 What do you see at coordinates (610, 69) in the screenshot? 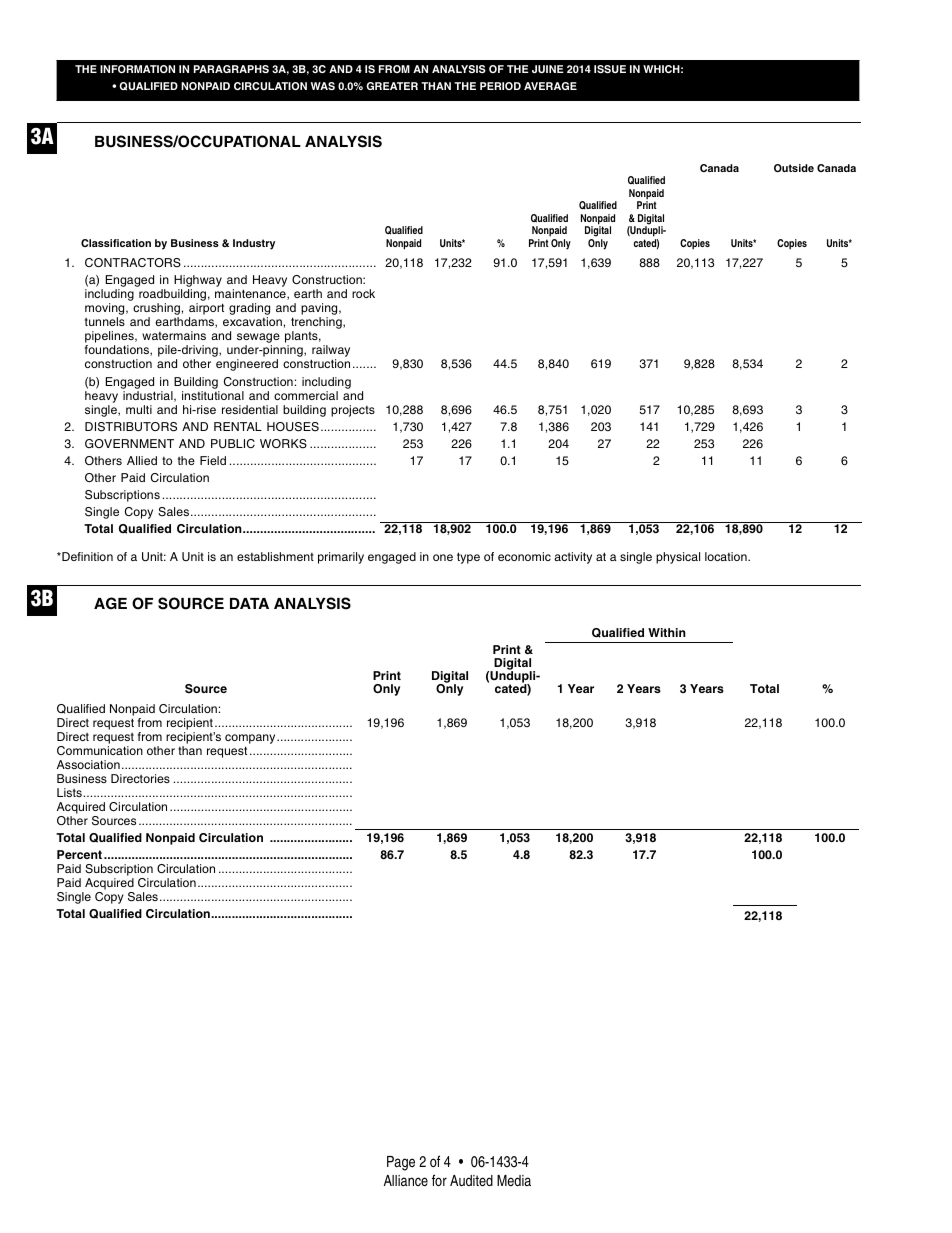
I see `ISSUE` at bounding box center [610, 69].
